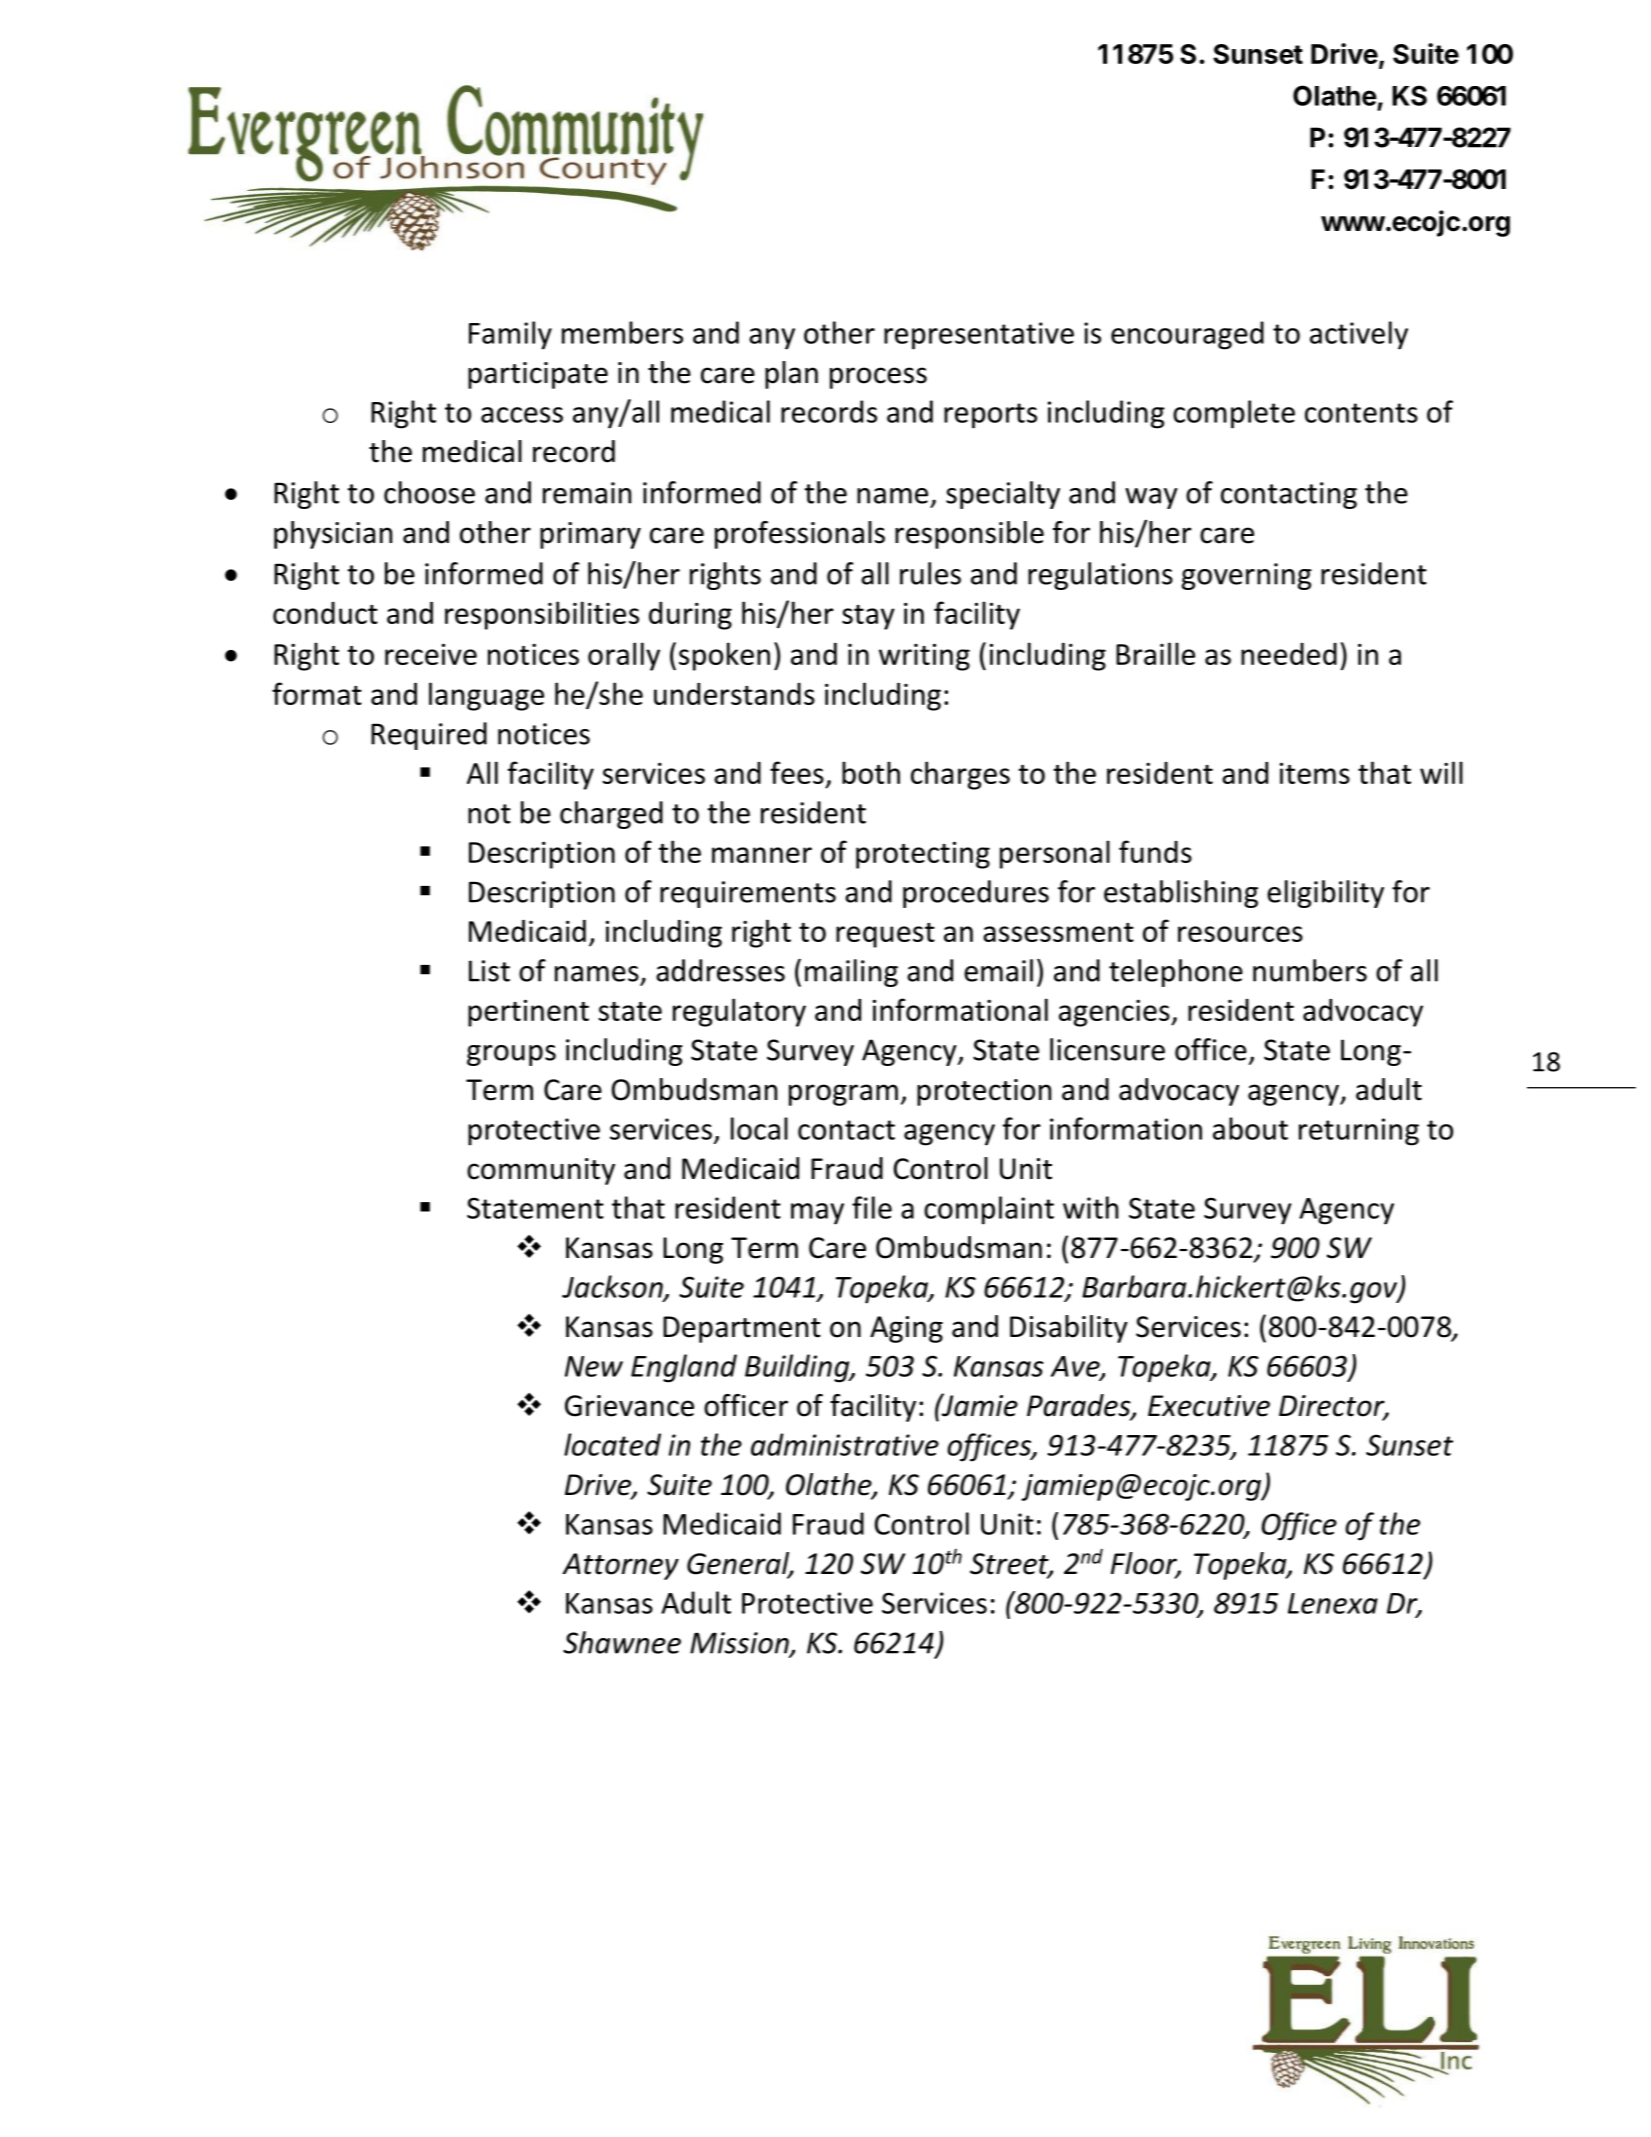 Image resolution: width=1651 pixels, height=2137 pixels. What do you see at coordinates (851, 973) in the image?
I see `mailing` at bounding box center [851, 973].
